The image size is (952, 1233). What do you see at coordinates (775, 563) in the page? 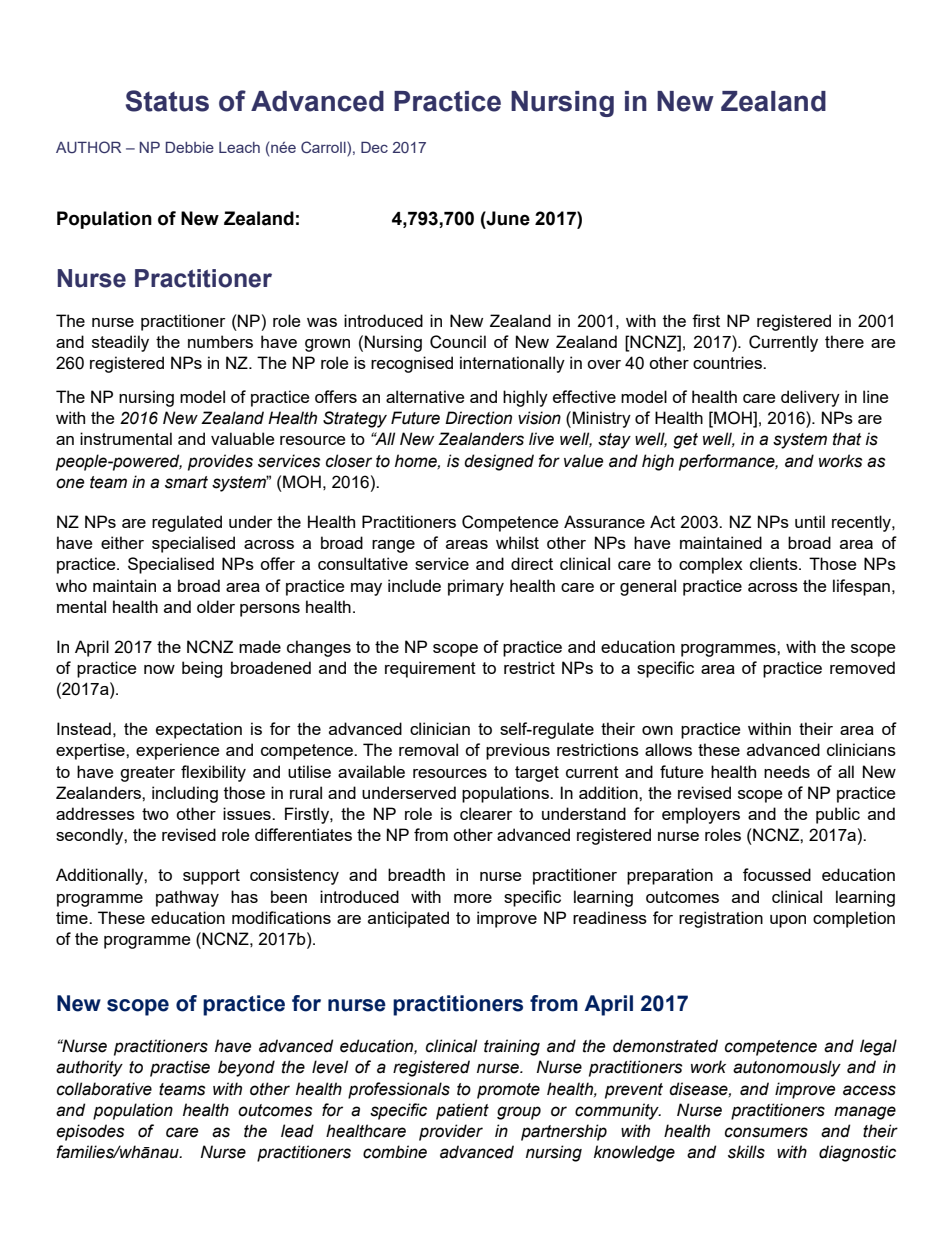
I see `clients` at bounding box center [775, 563].
